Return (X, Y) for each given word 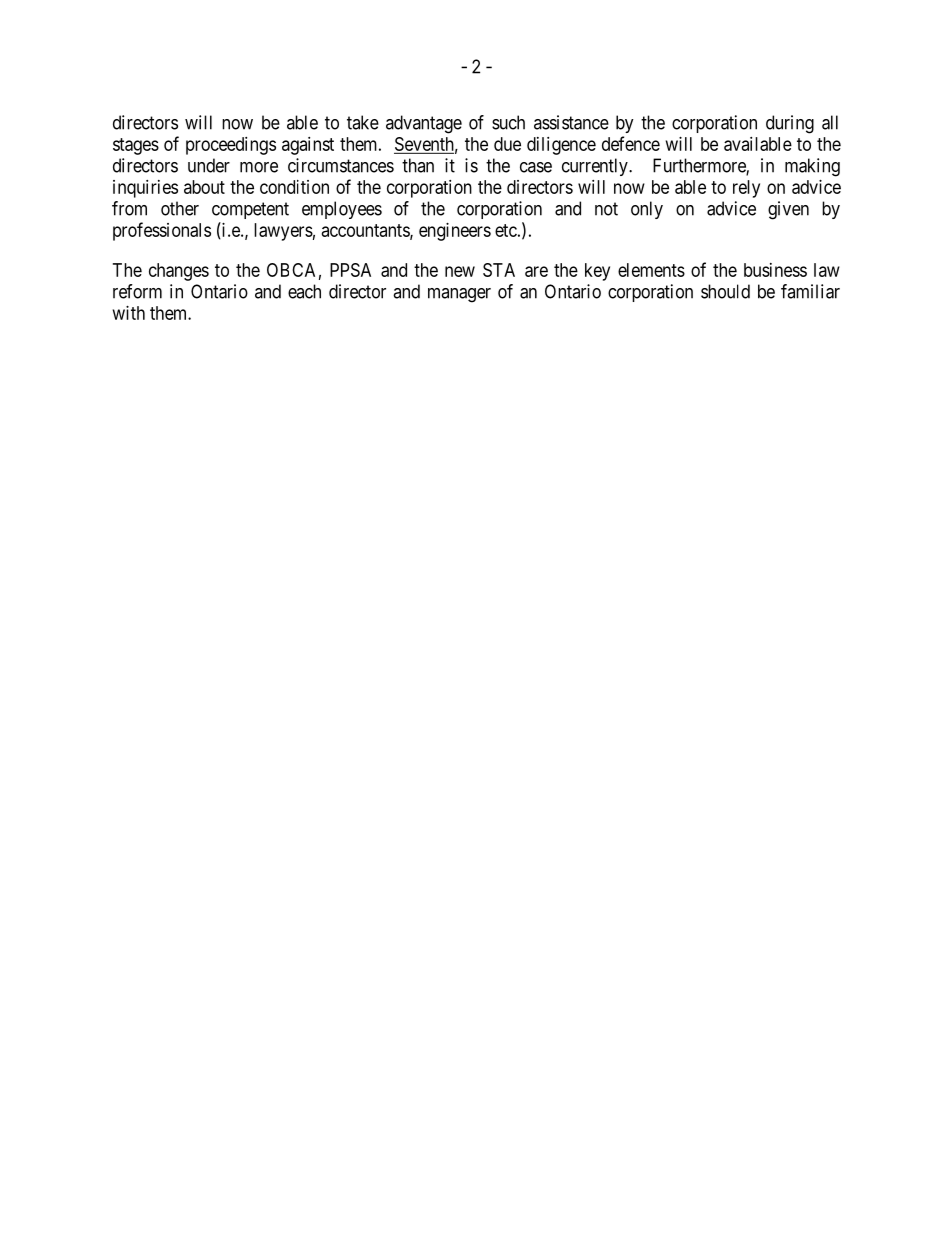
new (460, 271)
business (775, 270)
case (536, 167)
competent (250, 210)
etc (506, 230)
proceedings (231, 146)
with (129, 313)
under (209, 165)
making (812, 167)
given (788, 210)
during (790, 124)
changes (179, 272)
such (508, 122)
